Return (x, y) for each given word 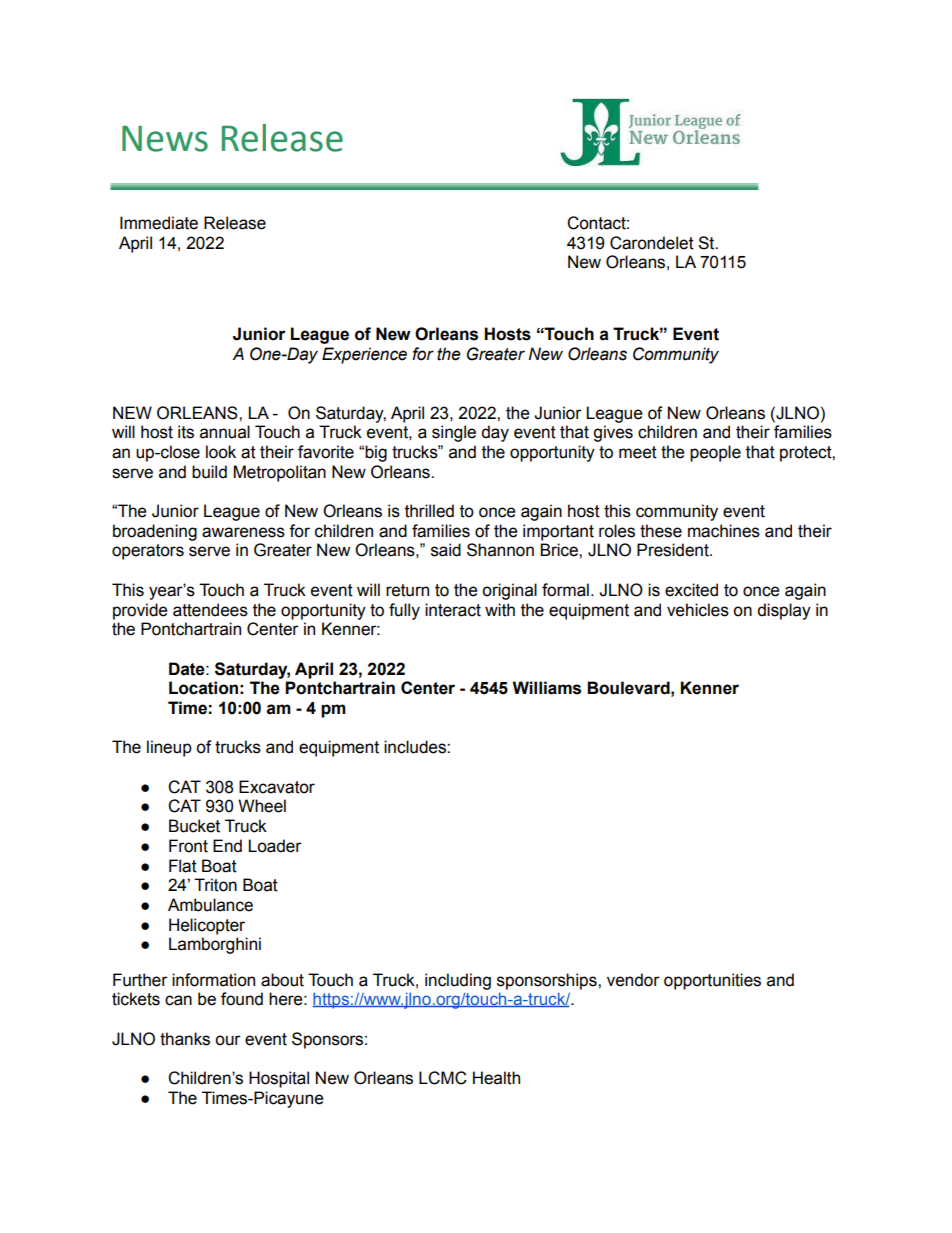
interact (453, 610)
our (228, 1040)
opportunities (712, 981)
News (165, 138)
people (715, 453)
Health (496, 1078)
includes (416, 747)
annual (225, 432)
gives (613, 433)
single (454, 433)
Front (188, 846)
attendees (210, 610)
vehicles (698, 610)
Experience (364, 355)
